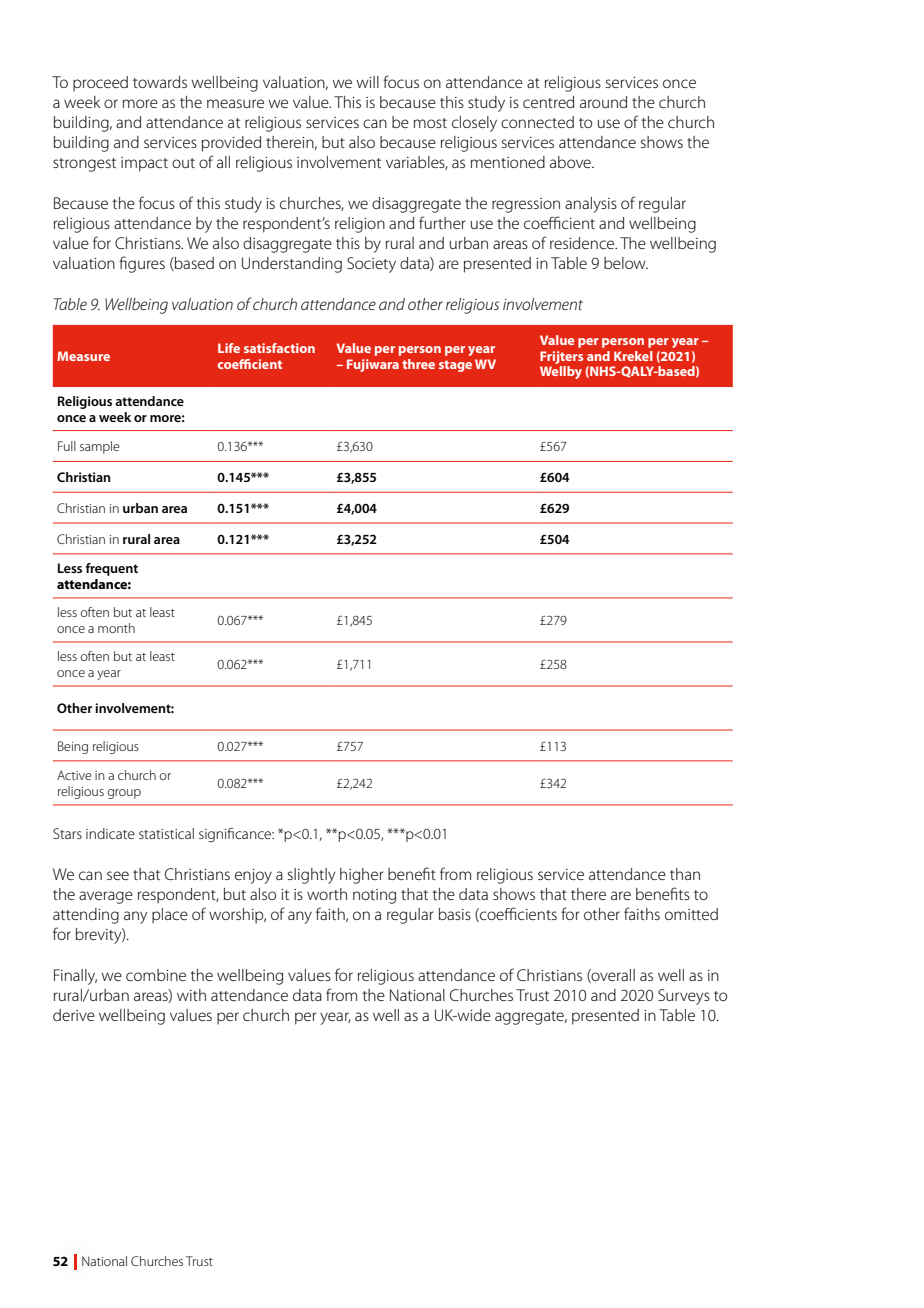  Describe the element at coordinates (160, 82) in the page. I see `towards` at that location.
